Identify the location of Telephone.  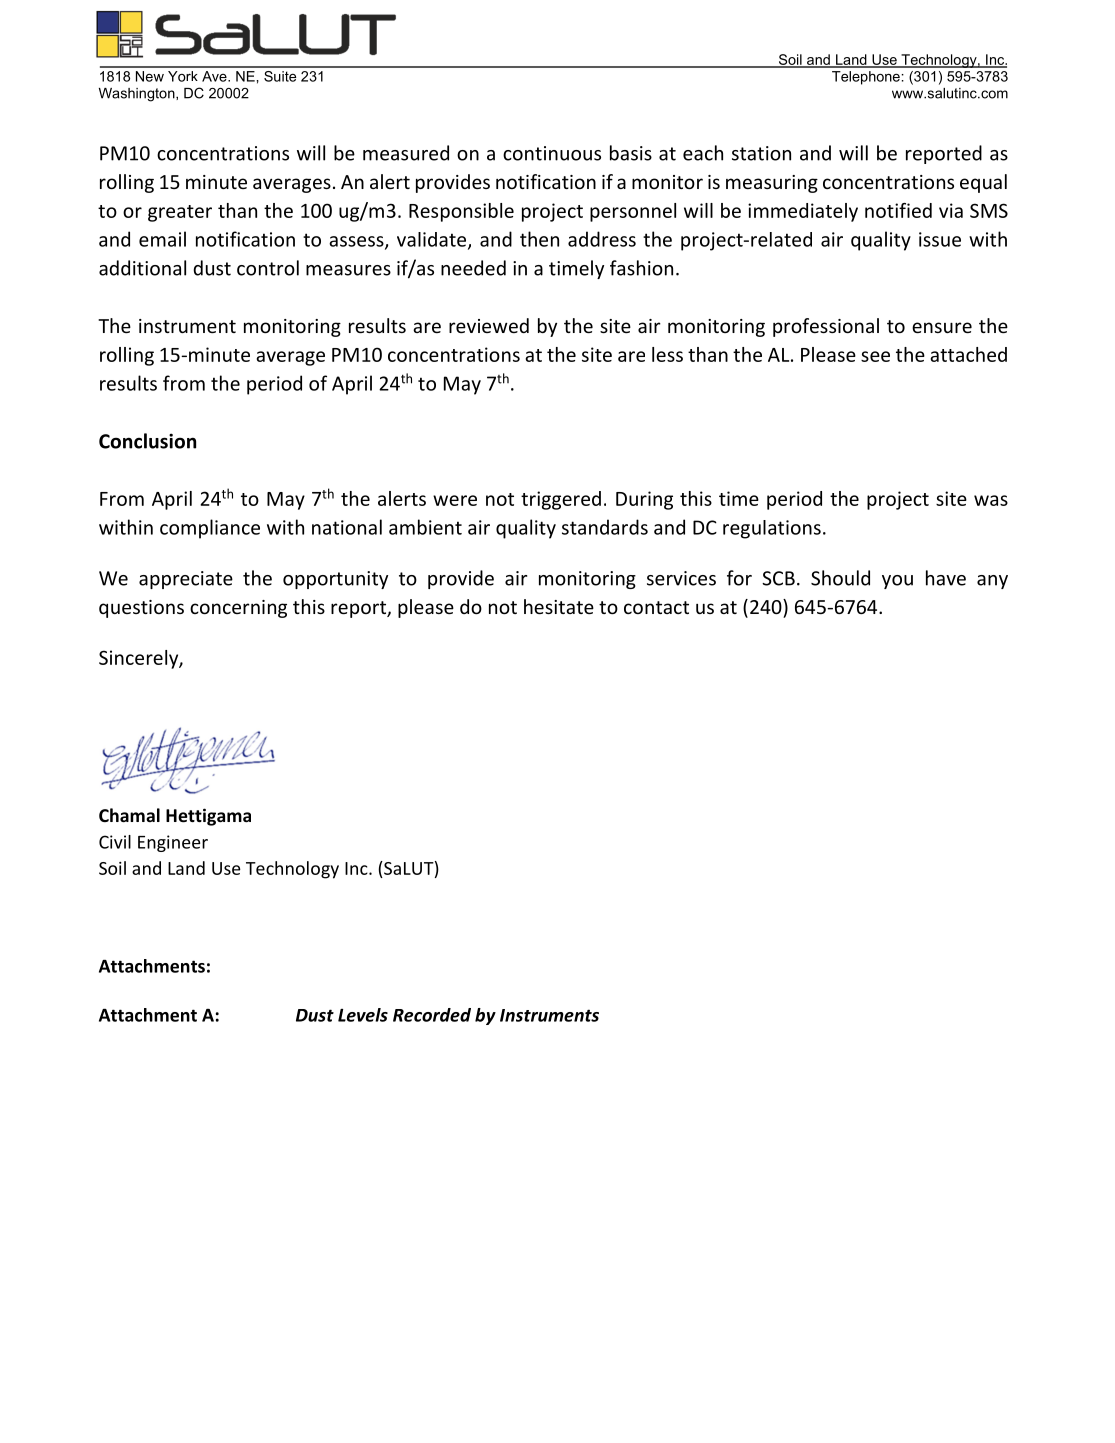
(866, 78).
